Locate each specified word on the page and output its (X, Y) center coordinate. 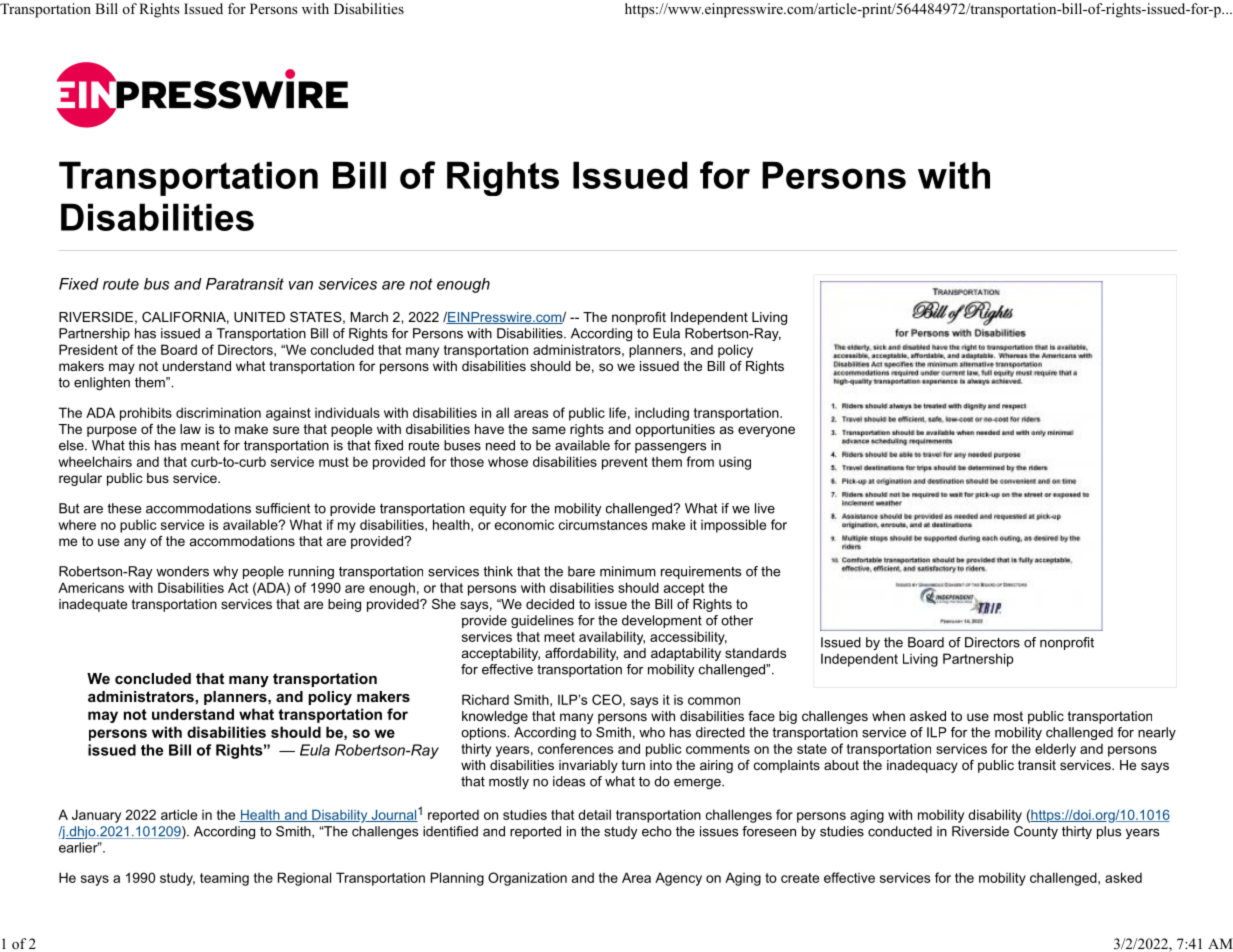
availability (612, 638)
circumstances (603, 524)
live (765, 508)
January (96, 816)
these (124, 508)
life (617, 412)
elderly (1055, 750)
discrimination (218, 412)
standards (755, 653)
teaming (224, 879)
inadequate (93, 605)
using (735, 463)
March (369, 317)
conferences (575, 748)
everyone (766, 431)
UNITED (259, 317)
